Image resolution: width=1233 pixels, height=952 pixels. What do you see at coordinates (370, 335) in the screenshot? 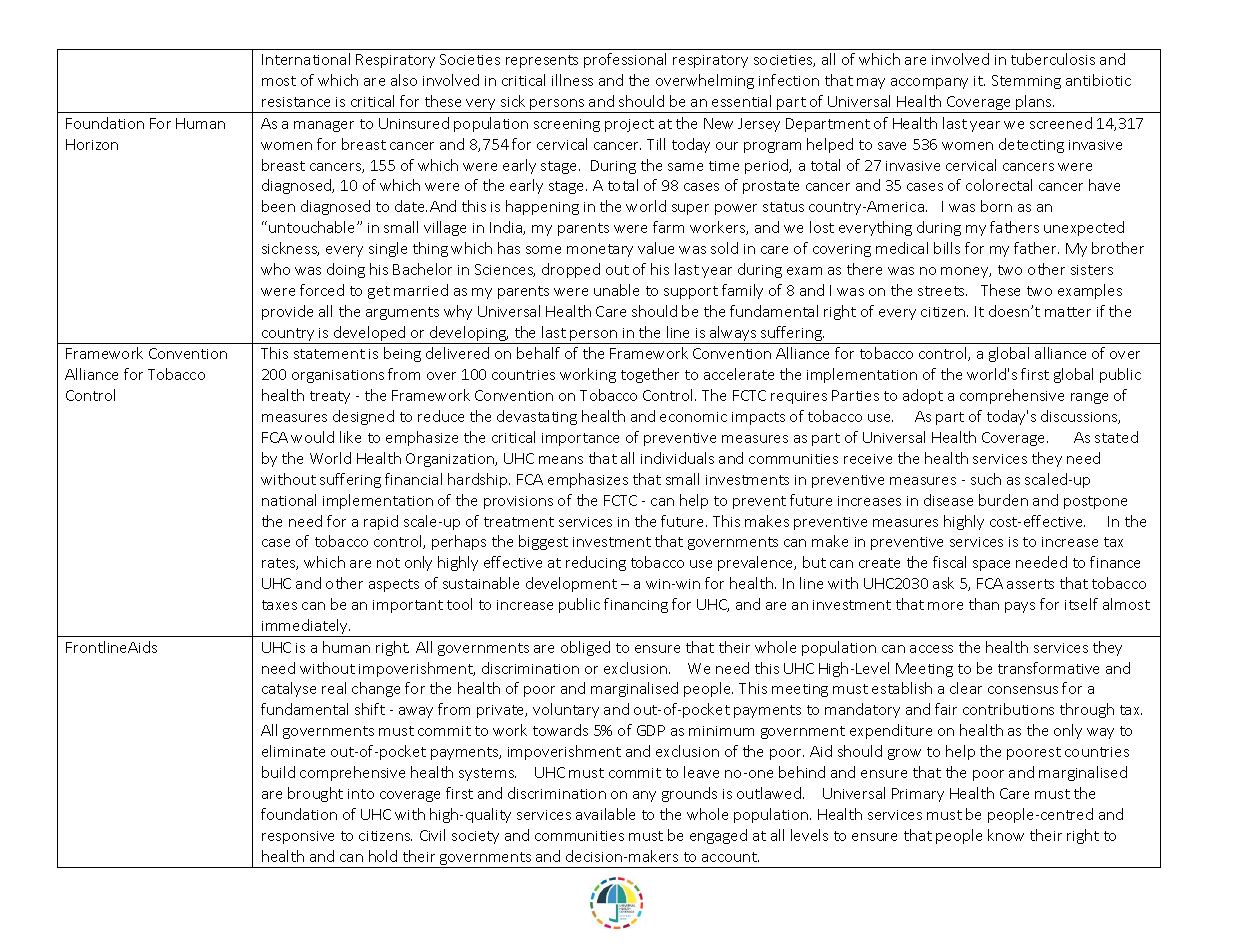
I see `developed` at bounding box center [370, 335].
